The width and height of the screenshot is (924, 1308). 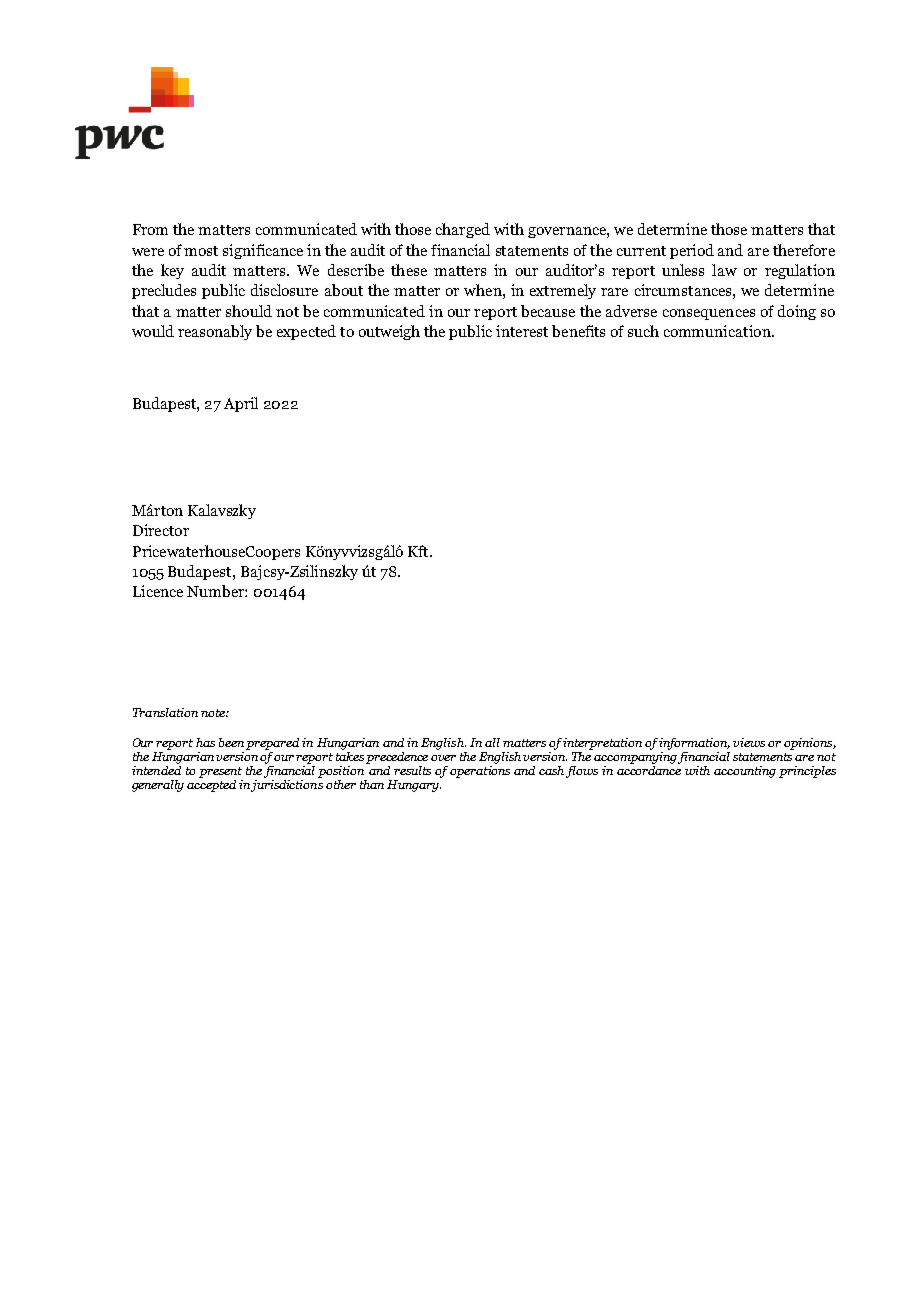 I want to click on interest, so click(x=522, y=331).
